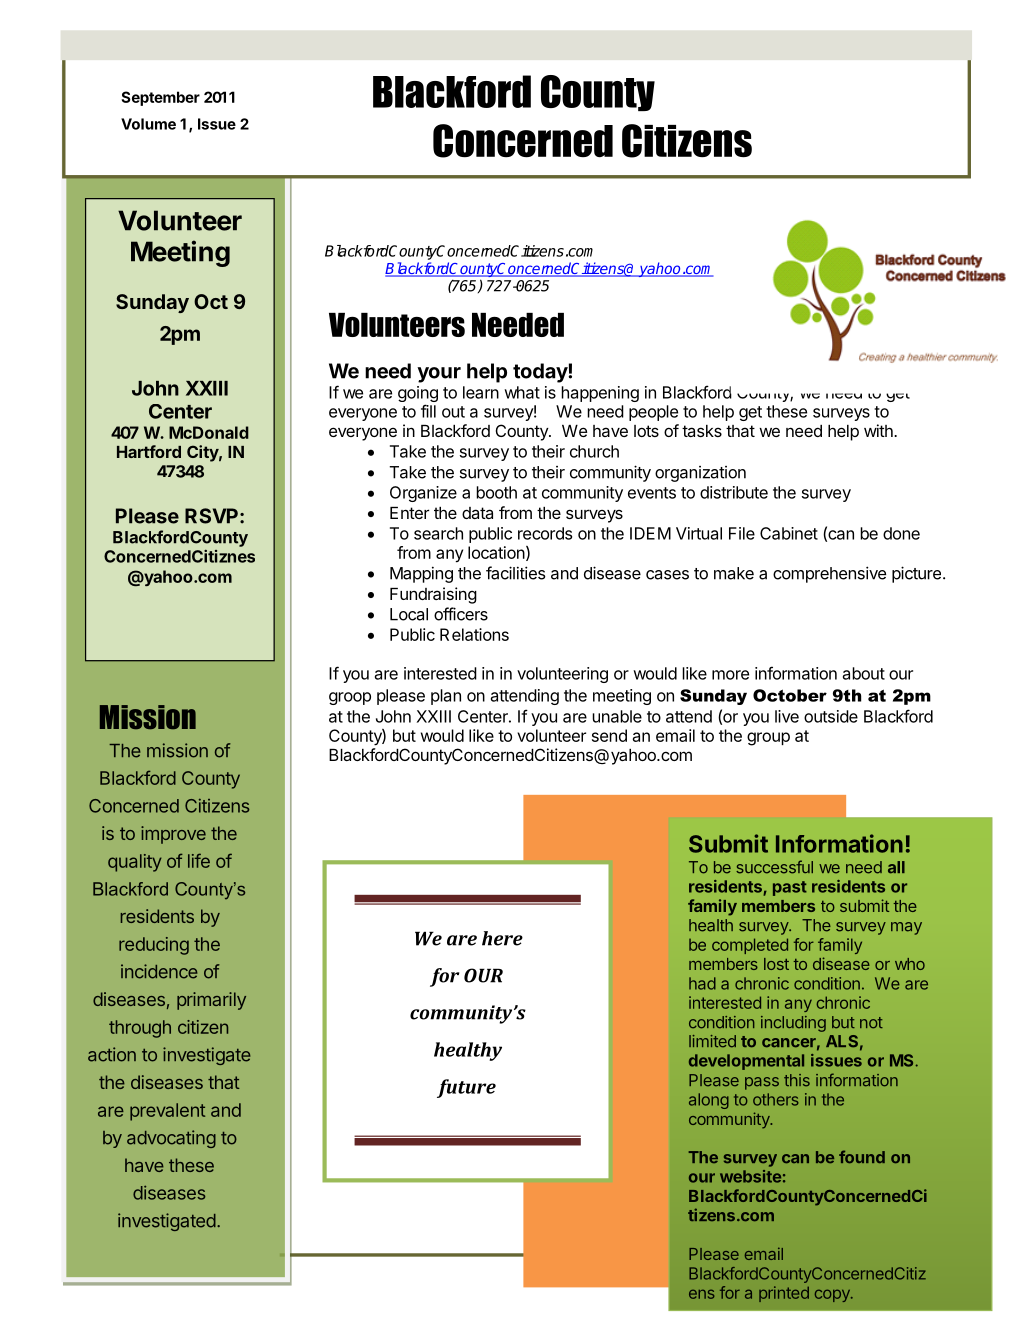 The image size is (1029, 1332). What do you see at coordinates (149, 451) in the screenshot?
I see `Hartford` at bounding box center [149, 451].
